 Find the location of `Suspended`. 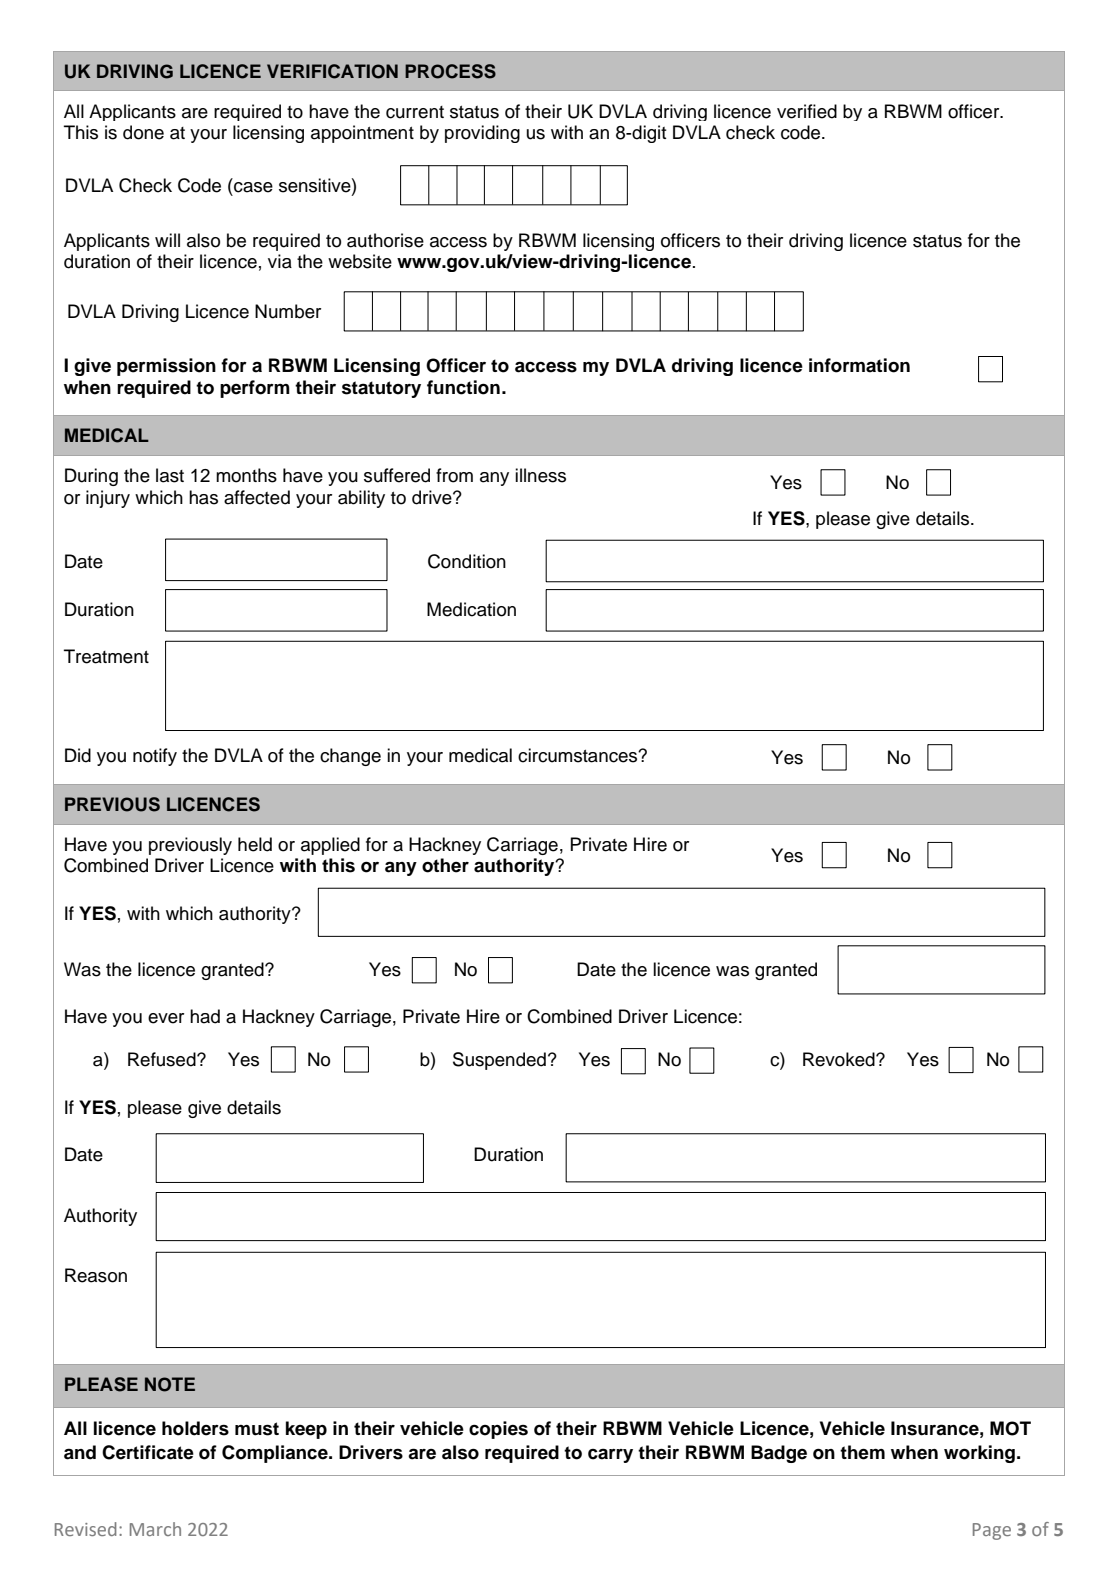

Suspended is located at coordinates (499, 1061).
